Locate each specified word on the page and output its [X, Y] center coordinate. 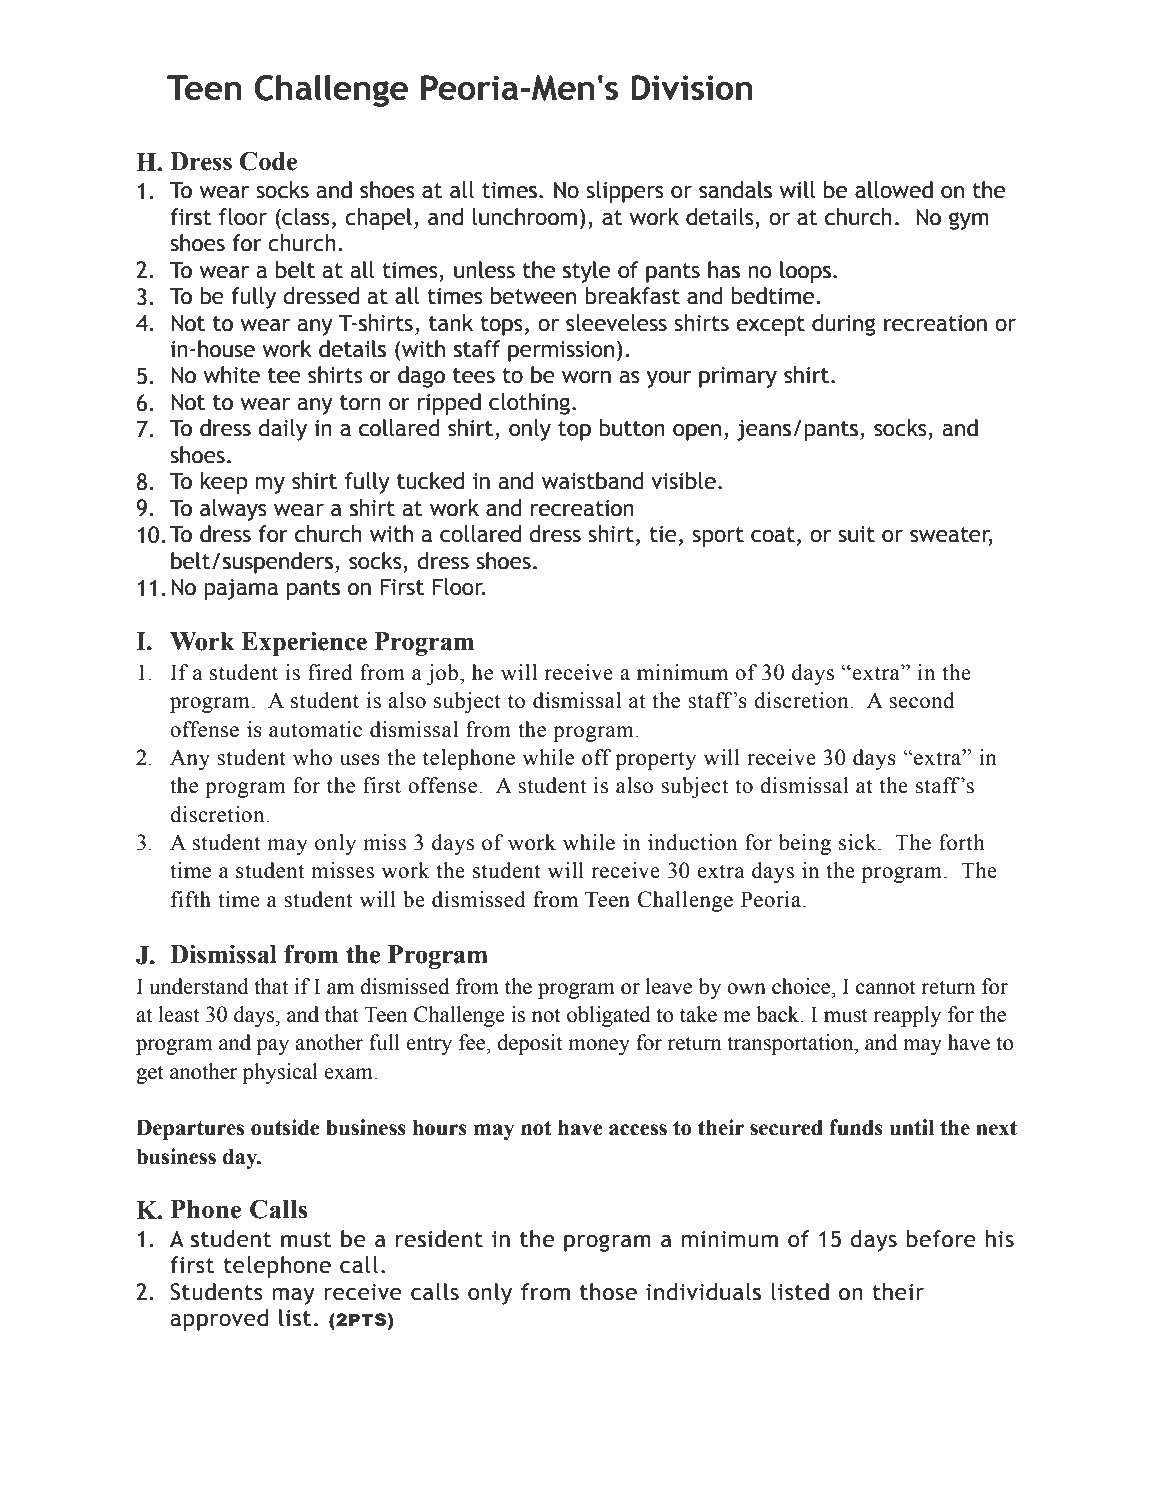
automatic [315, 729]
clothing [529, 404]
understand [199, 986]
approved [219, 1320]
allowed [894, 190]
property [656, 760]
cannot [886, 987]
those [608, 1292]
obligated [609, 1016]
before [941, 1239]
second [921, 700]
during [843, 325]
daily [282, 430]
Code [268, 161]
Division [692, 87]
